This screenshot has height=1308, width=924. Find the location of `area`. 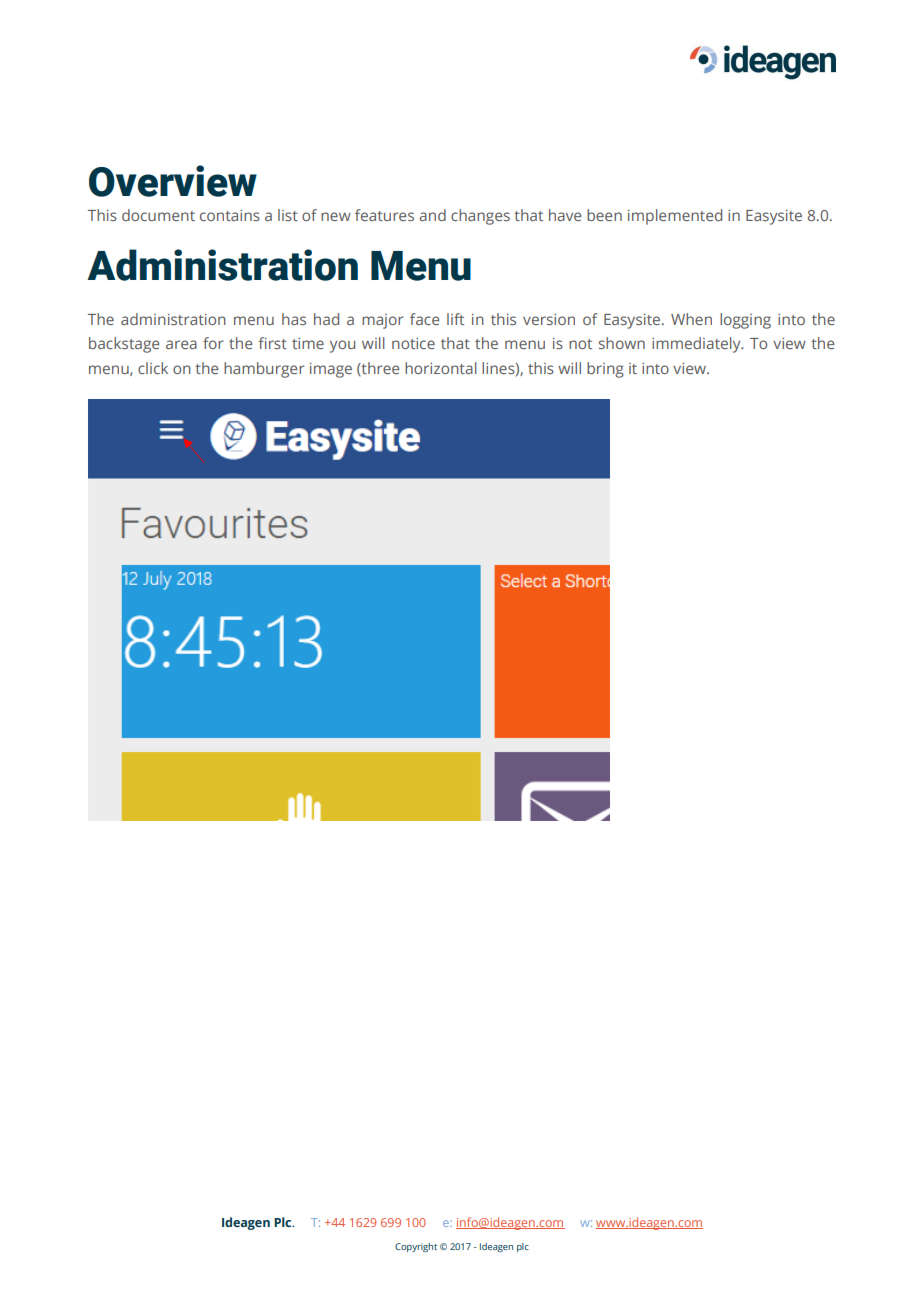

area is located at coordinates (181, 344).
